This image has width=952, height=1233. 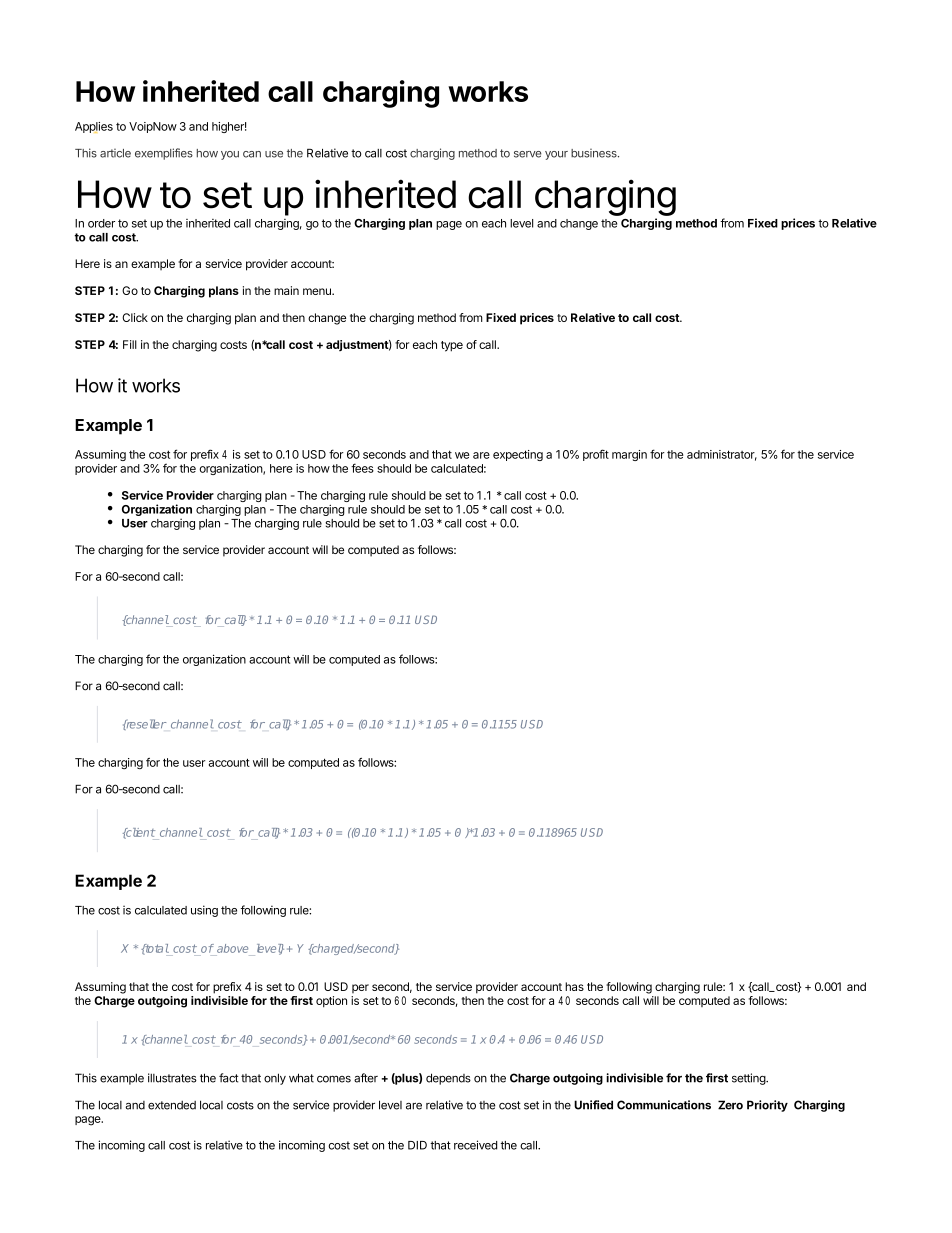 What do you see at coordinates (362, 468) in the image?
I see `fees` at bounding box center [362, 468].
